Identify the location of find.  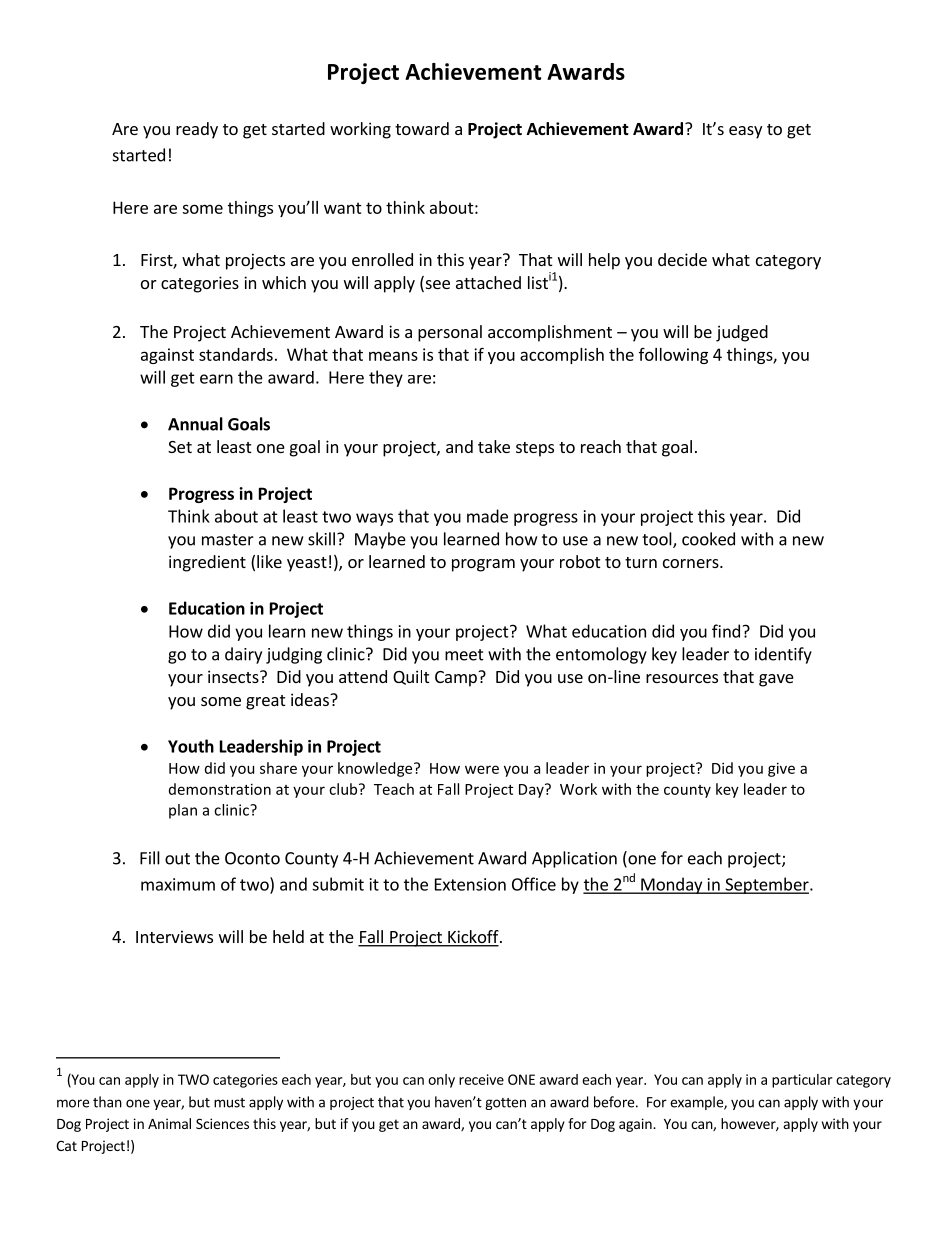
(726, 631).
